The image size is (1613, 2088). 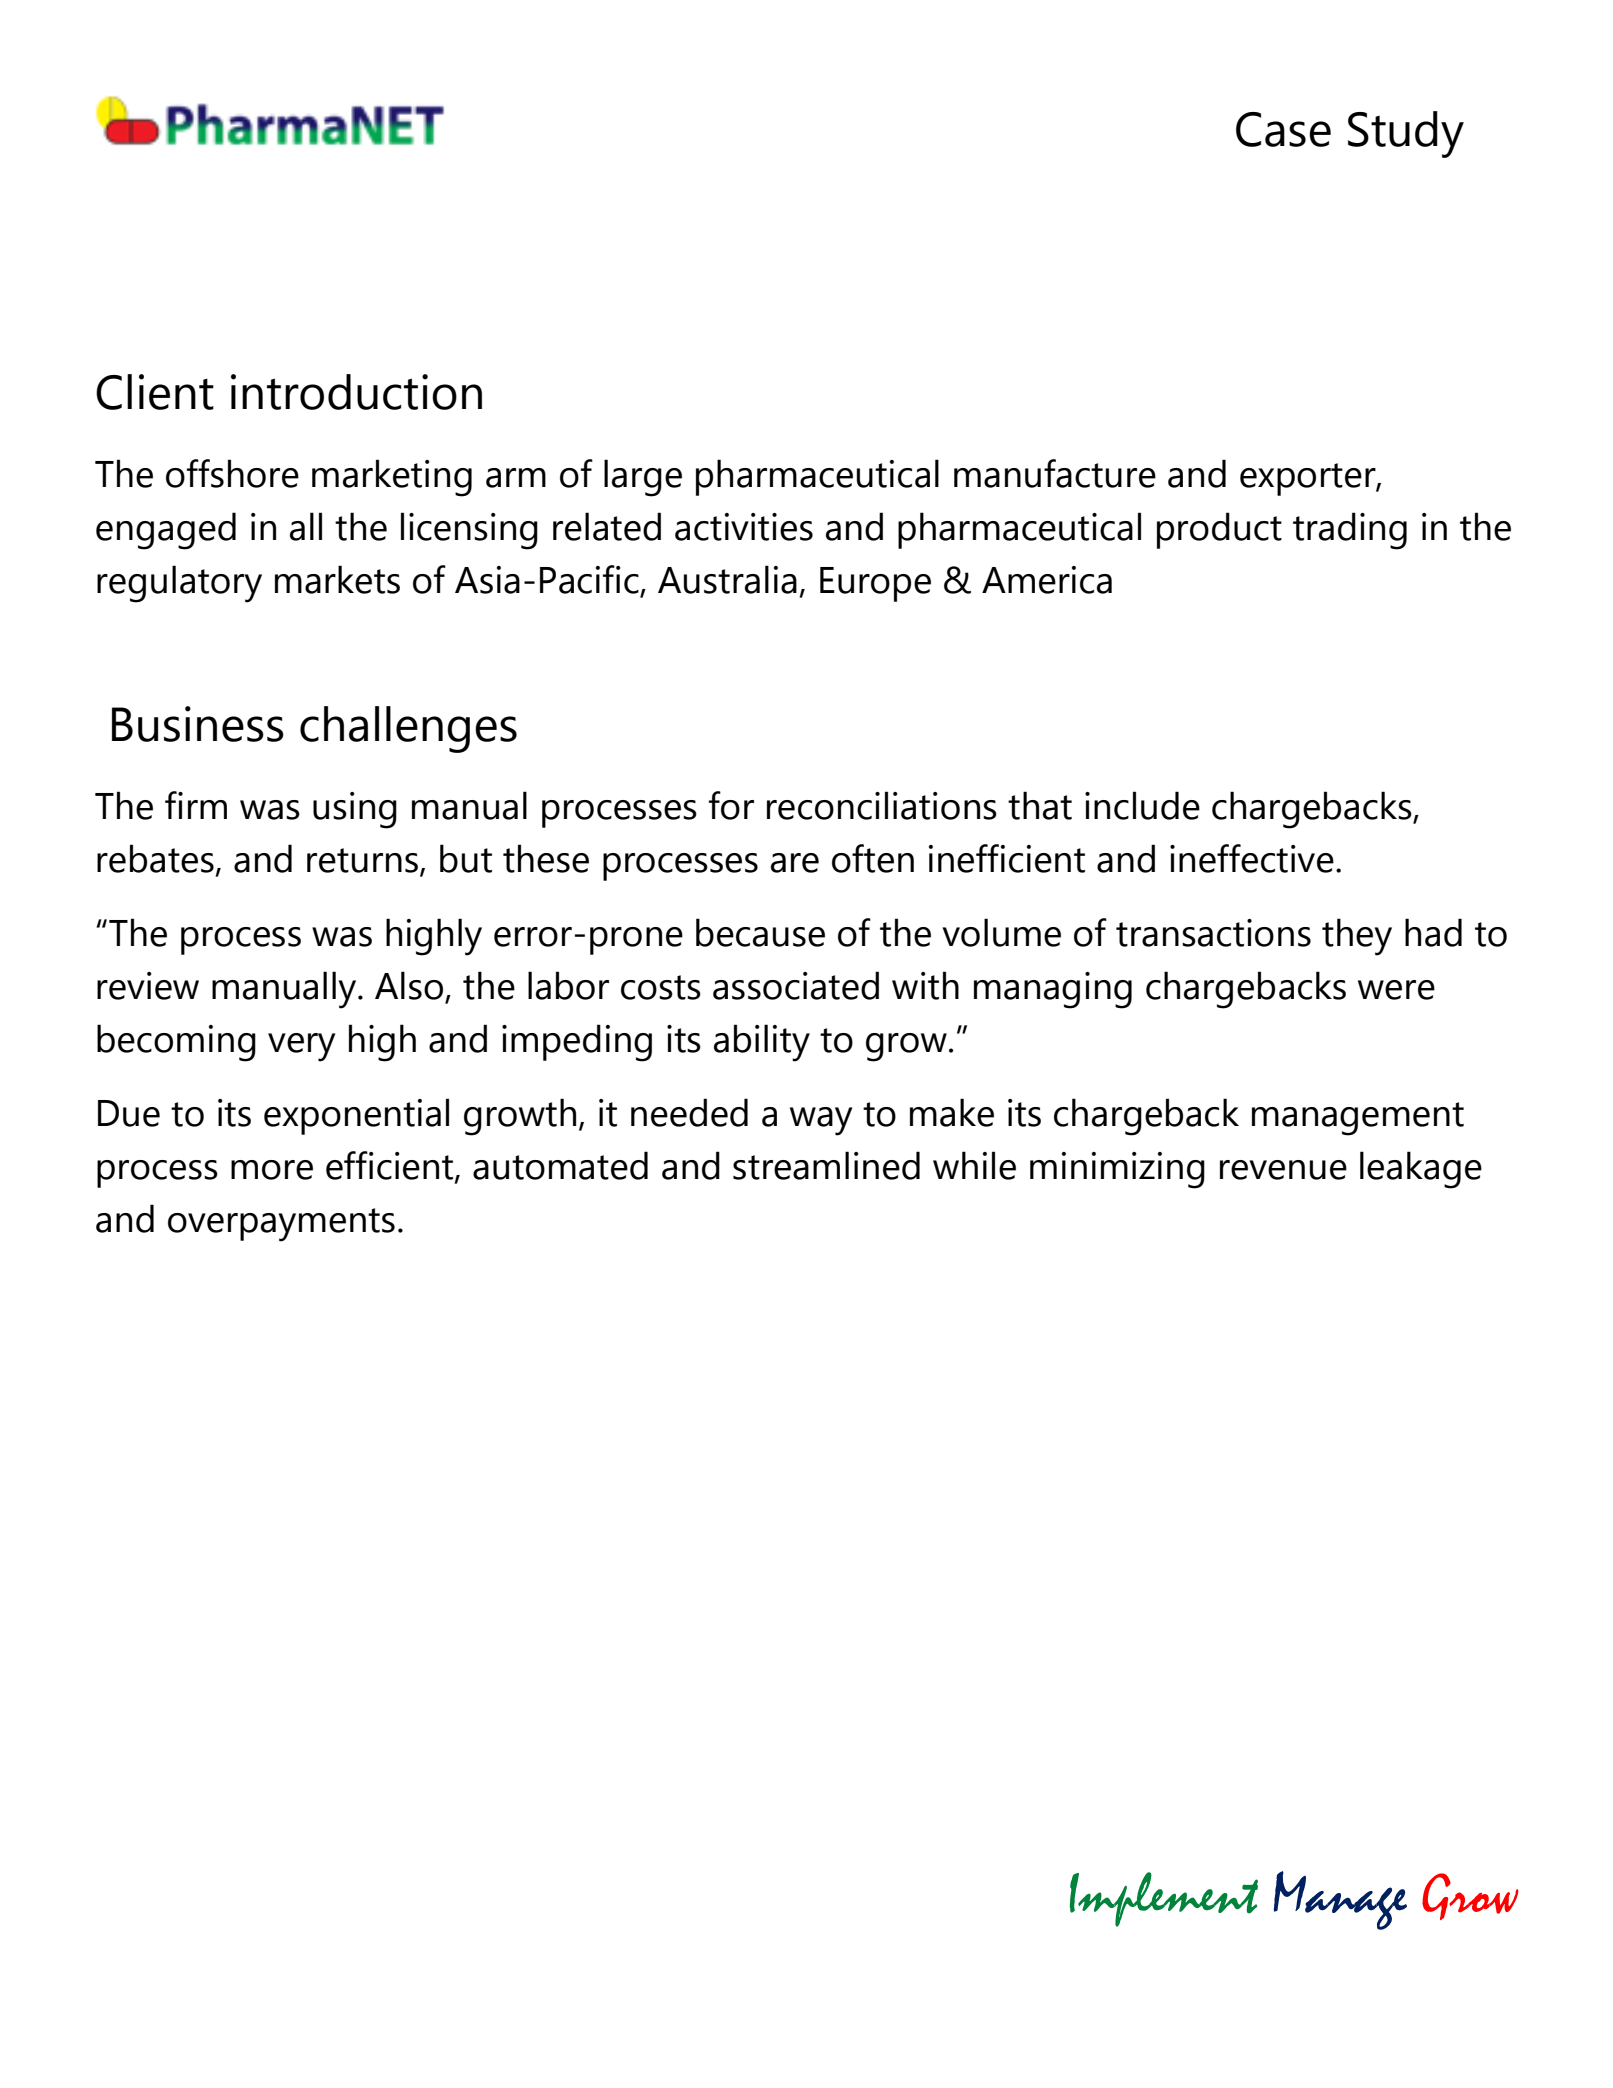 I want to click on Implement, so click(x=1164, y=1899).
